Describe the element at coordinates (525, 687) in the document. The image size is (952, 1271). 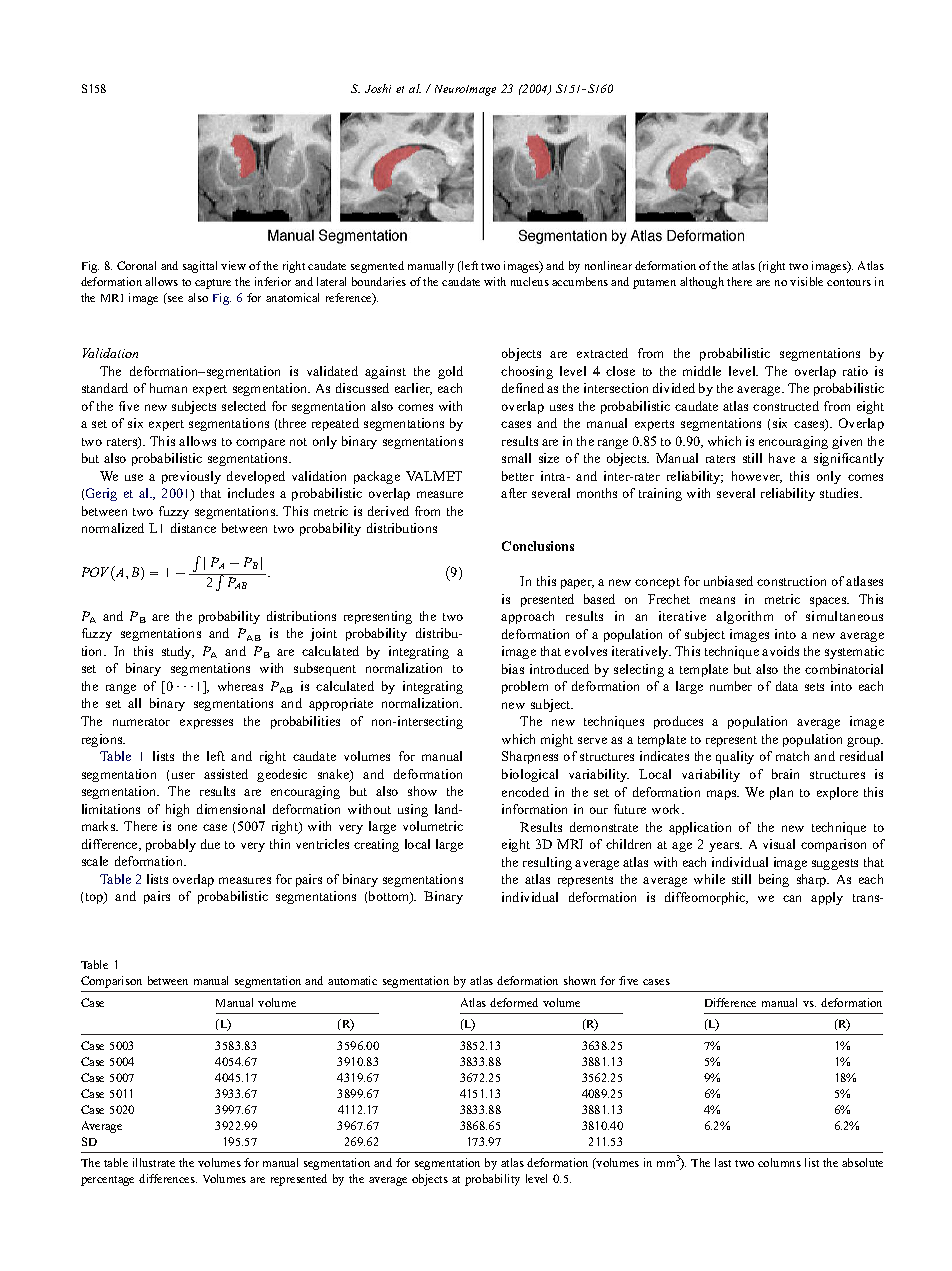
I see `problem` at that location.
